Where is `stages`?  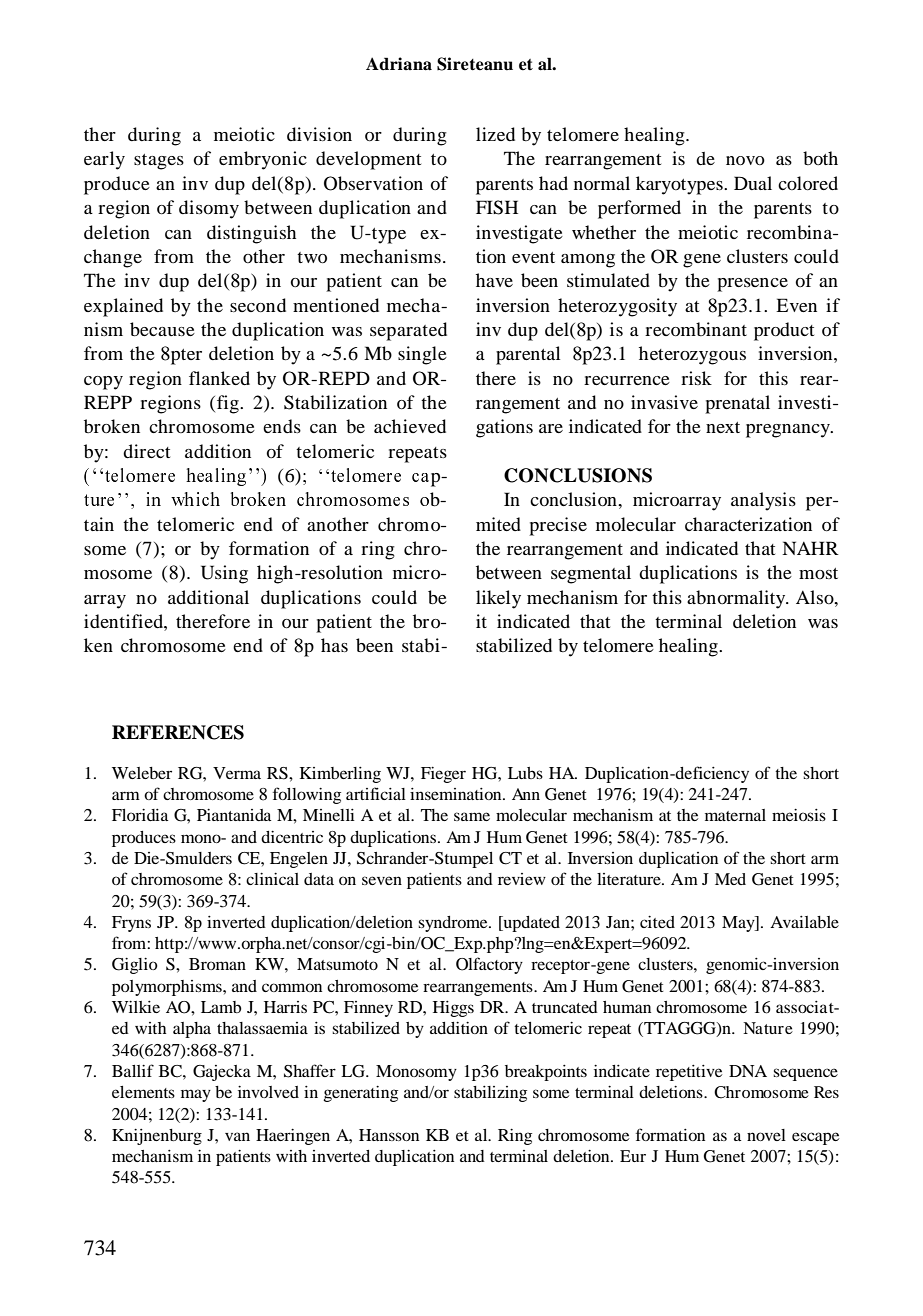
stages is located at coordinates (159, 162).
